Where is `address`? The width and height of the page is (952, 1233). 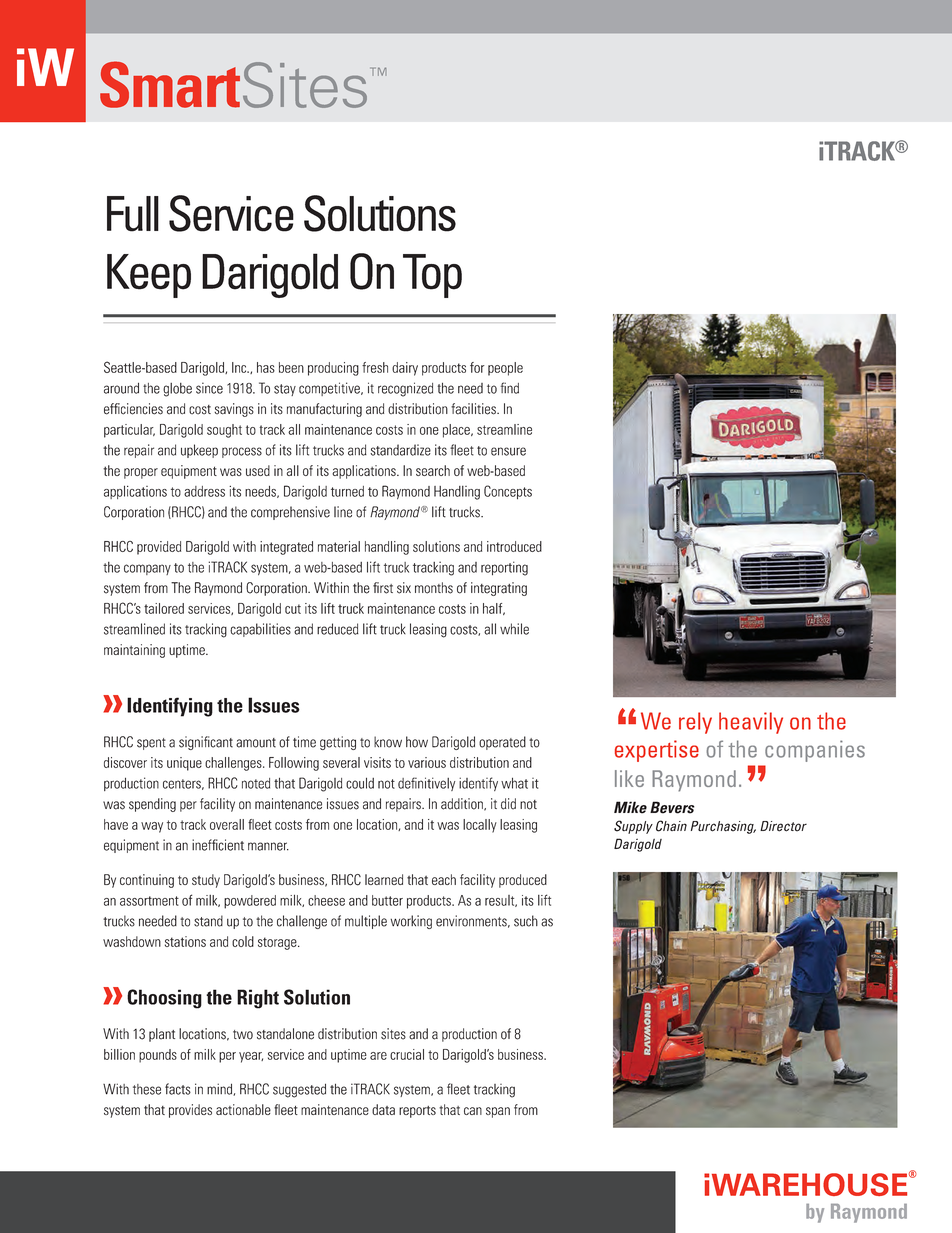
address is located at coordinates (204, 491).
